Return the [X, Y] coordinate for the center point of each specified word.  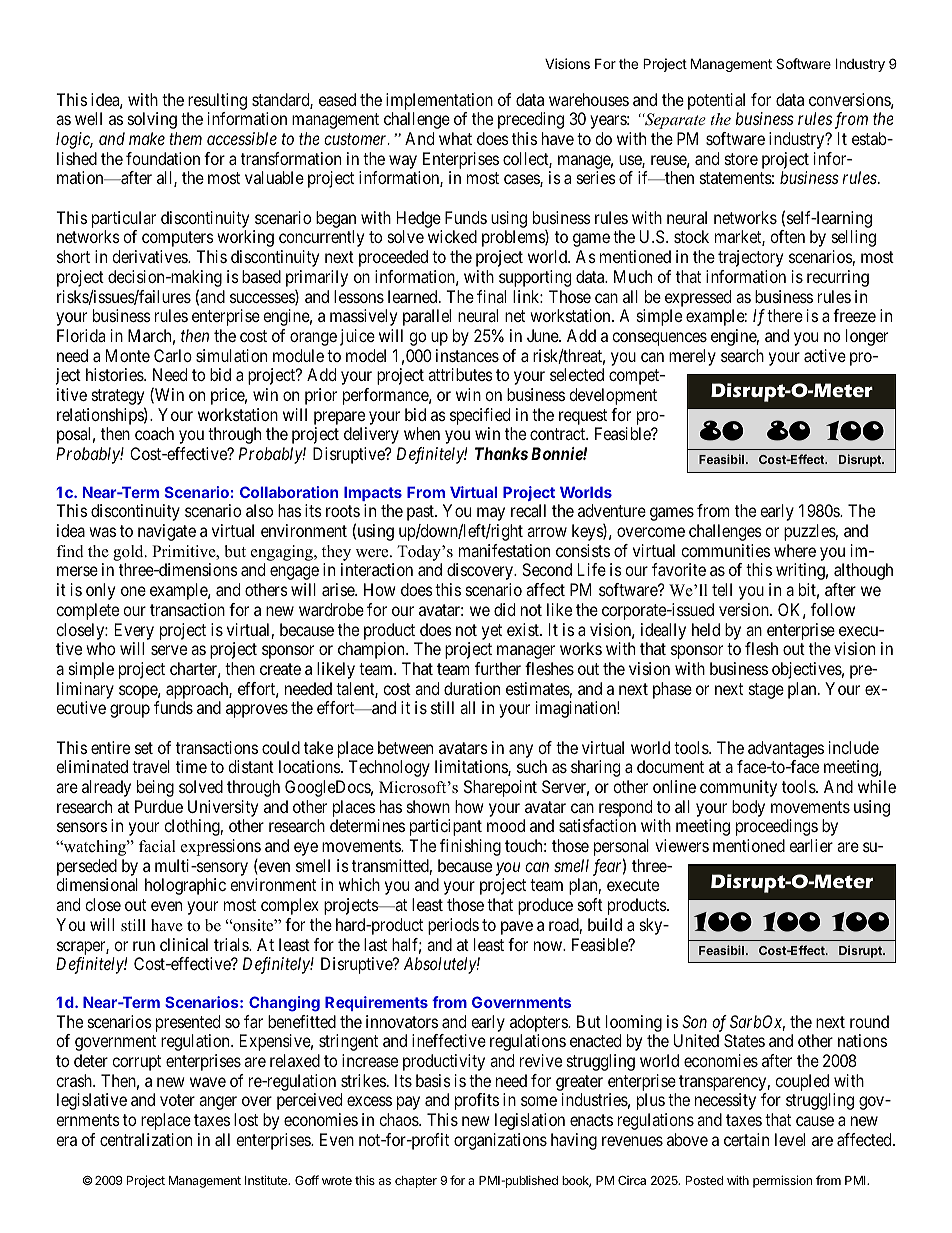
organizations [500, 1141]
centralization [146, 1139]
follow [833, 609]
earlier [811, 845]
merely [692, 357]
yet [492, 632]
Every [134, 631]
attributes [460, 374]
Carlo [173, 355]
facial [157, 846]
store [741, 159]
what [455, 138]
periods [453, 926]
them [185, 138]
